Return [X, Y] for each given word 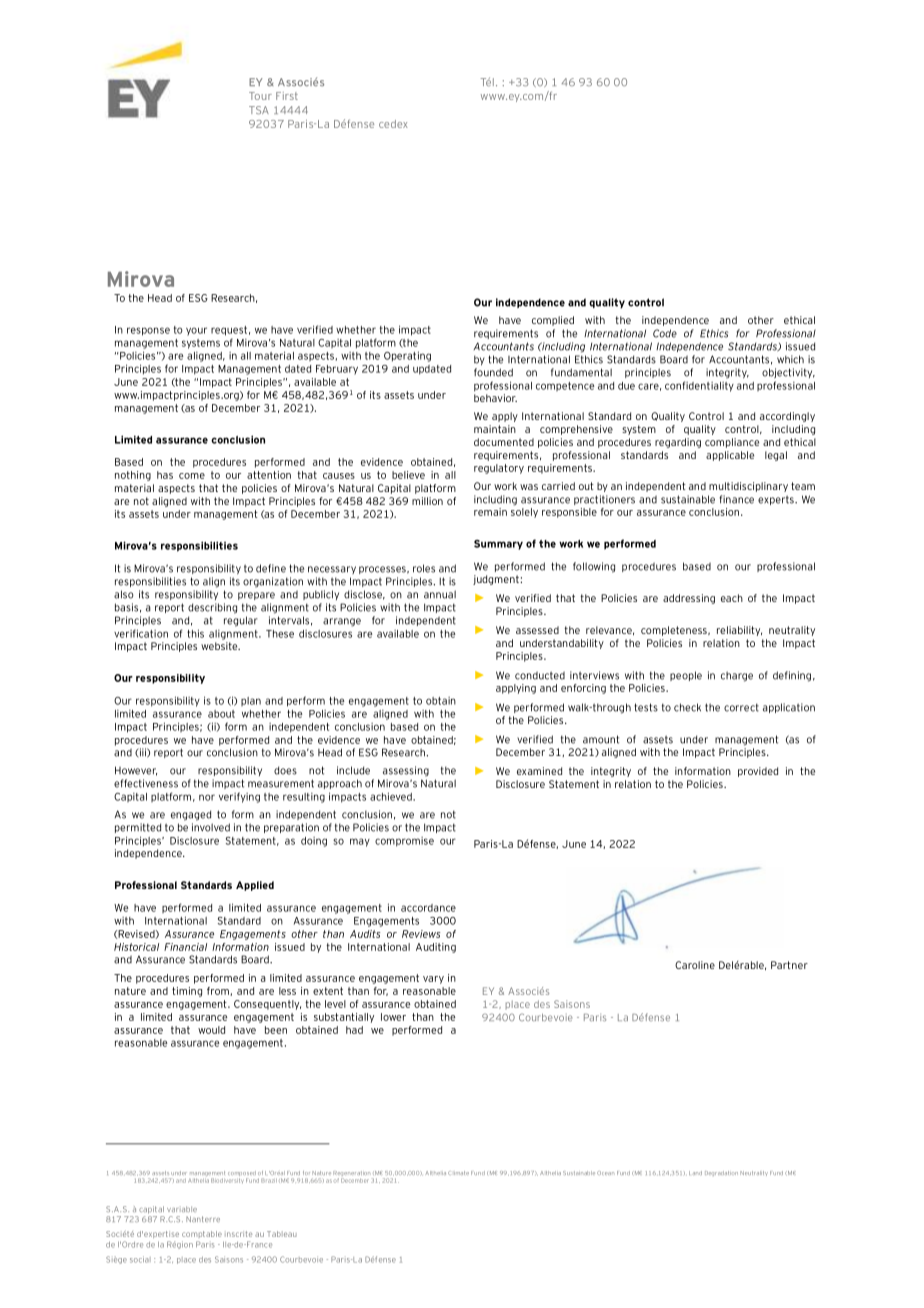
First [287, 96]
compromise [404, 842]
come [192, 476]
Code [665, 333]
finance [736, 499]
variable [182, 1209]
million [427, 501]
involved [211, 827]
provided [758, 772]
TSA [259, 110]
